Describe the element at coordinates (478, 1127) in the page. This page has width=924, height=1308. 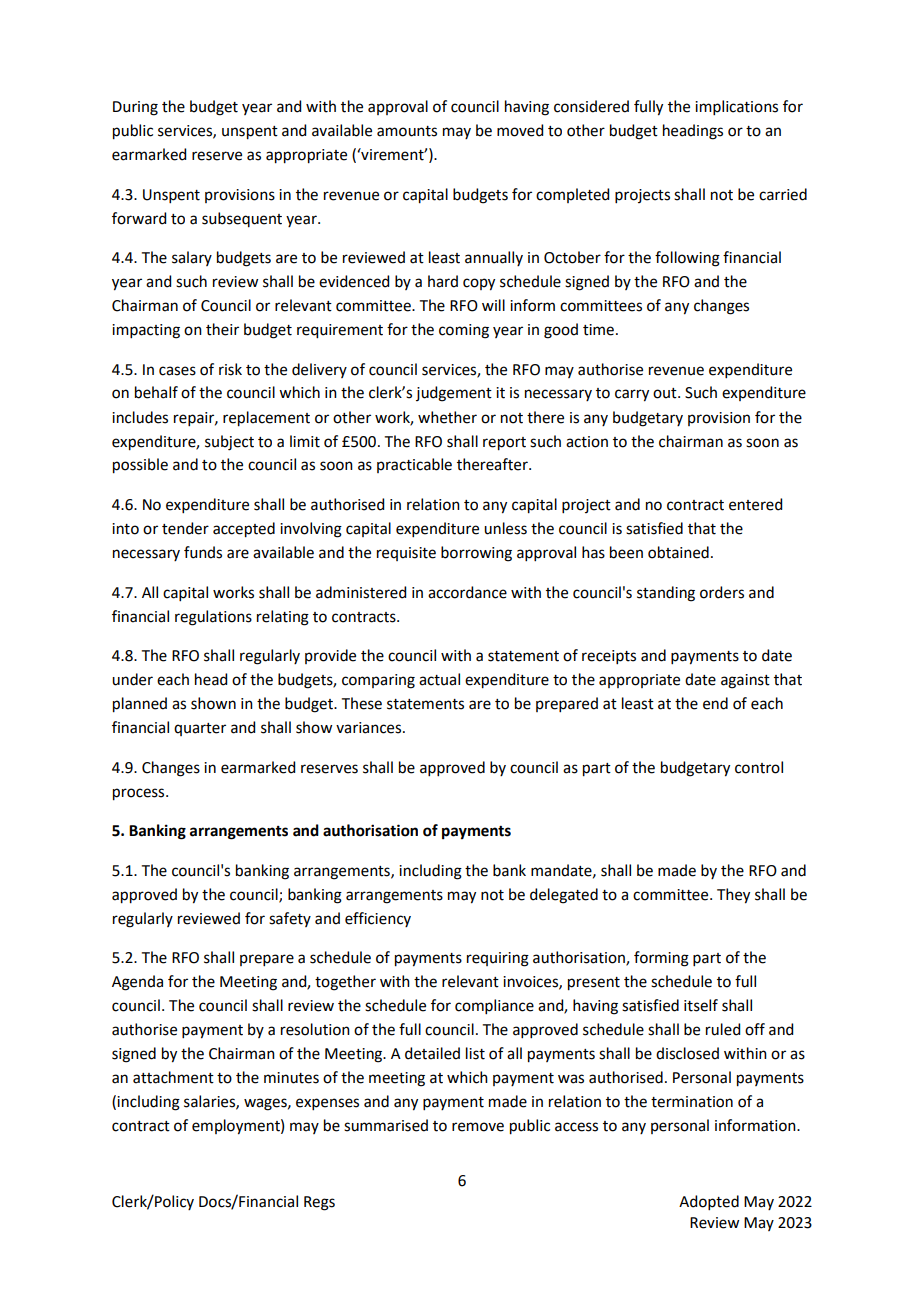
I see `remove` at that location.
